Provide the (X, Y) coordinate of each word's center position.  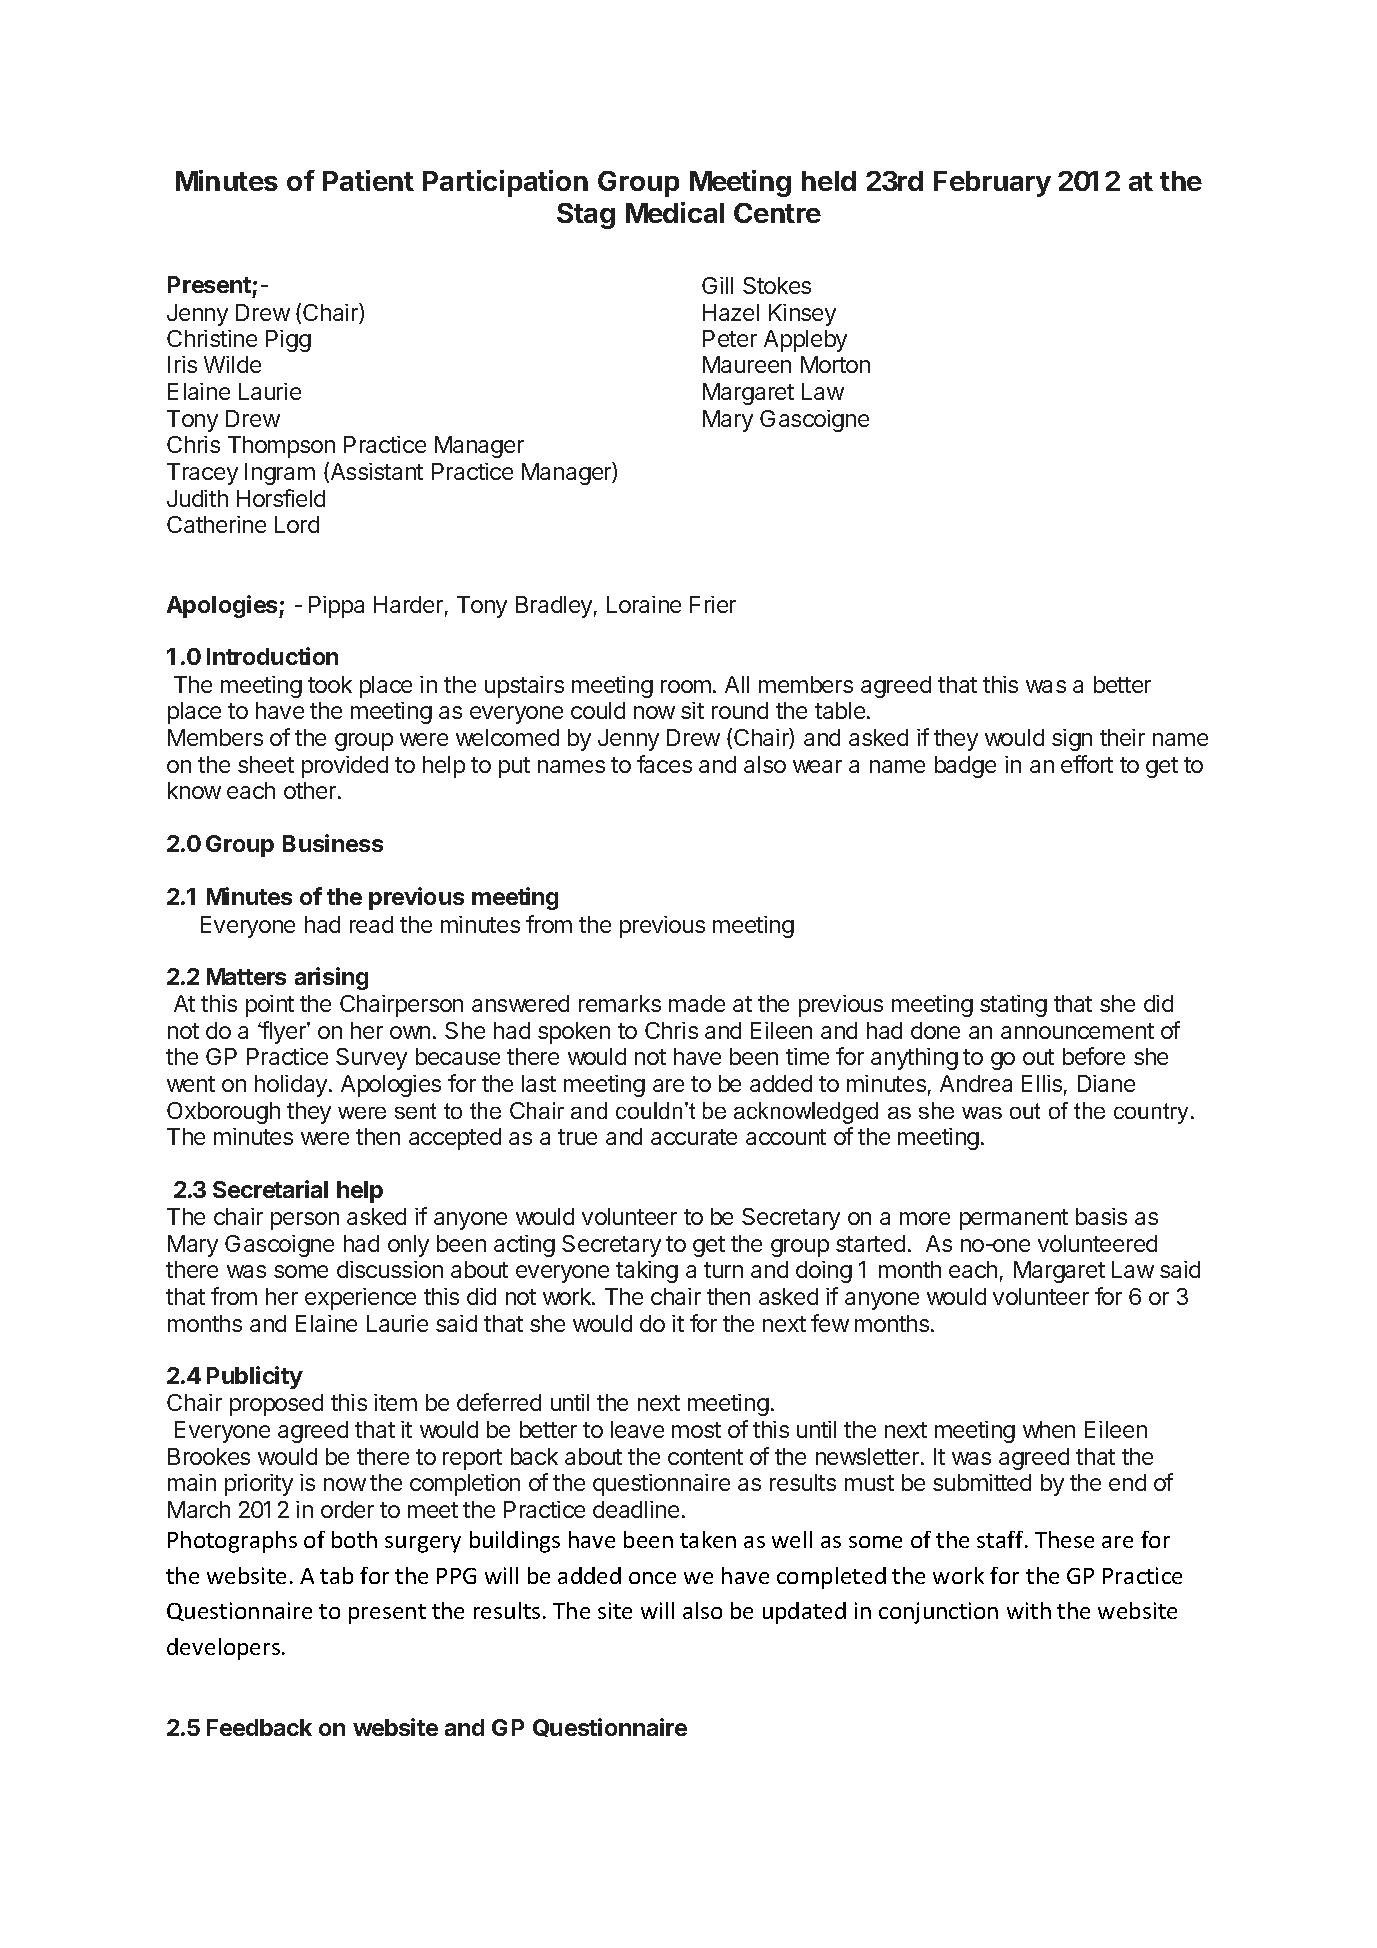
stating (1013, 1006)
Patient (368, 180)
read (371, 924)
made (697, 1003)
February (992, 184)
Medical (675, 212)
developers (225, 1649)
